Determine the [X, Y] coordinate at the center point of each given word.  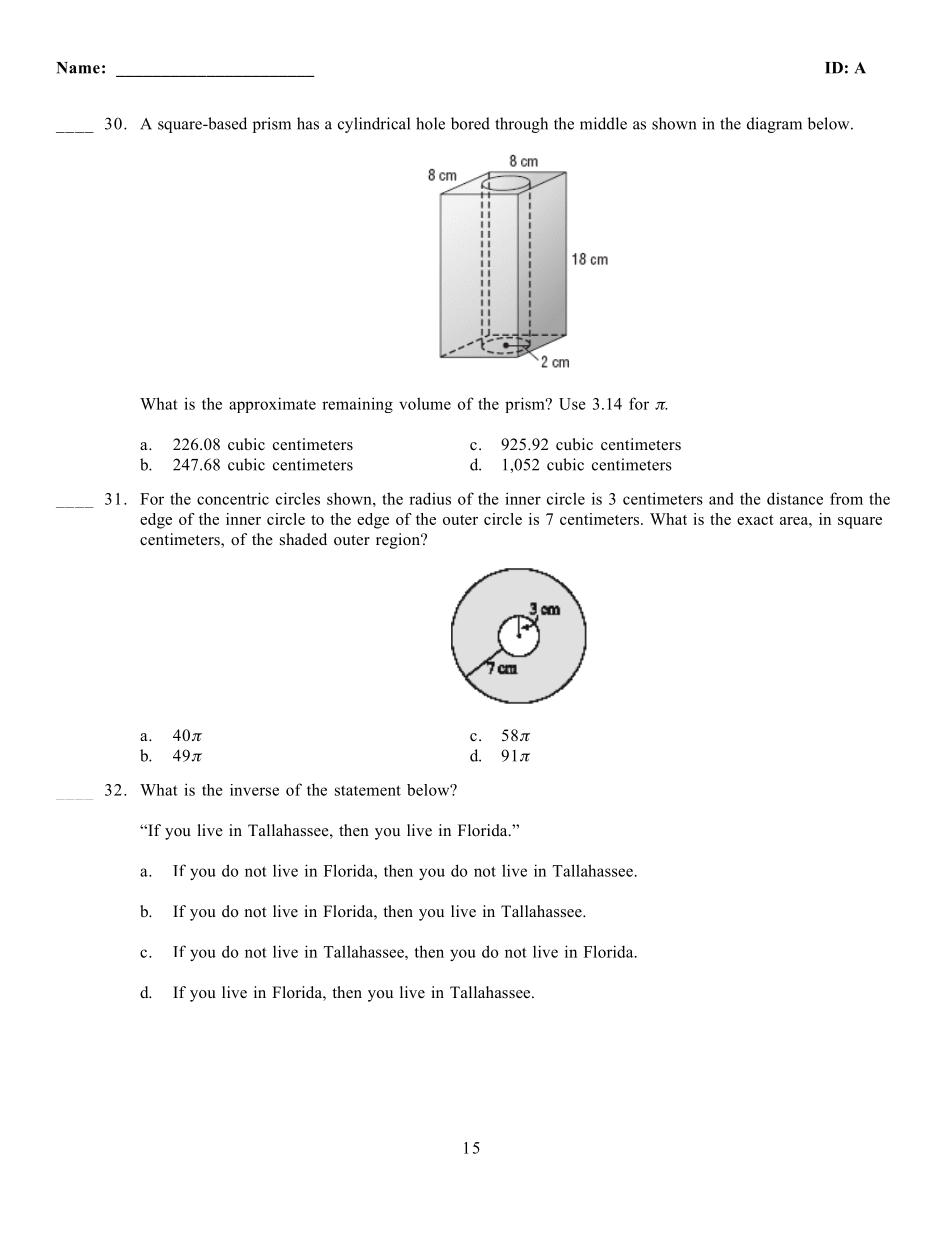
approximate [272, 405]
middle [603, 123]
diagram [774, 125]
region [399, 541]
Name [78, 68]
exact [755, 520]
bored [470, 123]
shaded [303, 539]
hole [430, 123]
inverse [254, 790]
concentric [233, 498]
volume [425, 403]
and [721, 498]
